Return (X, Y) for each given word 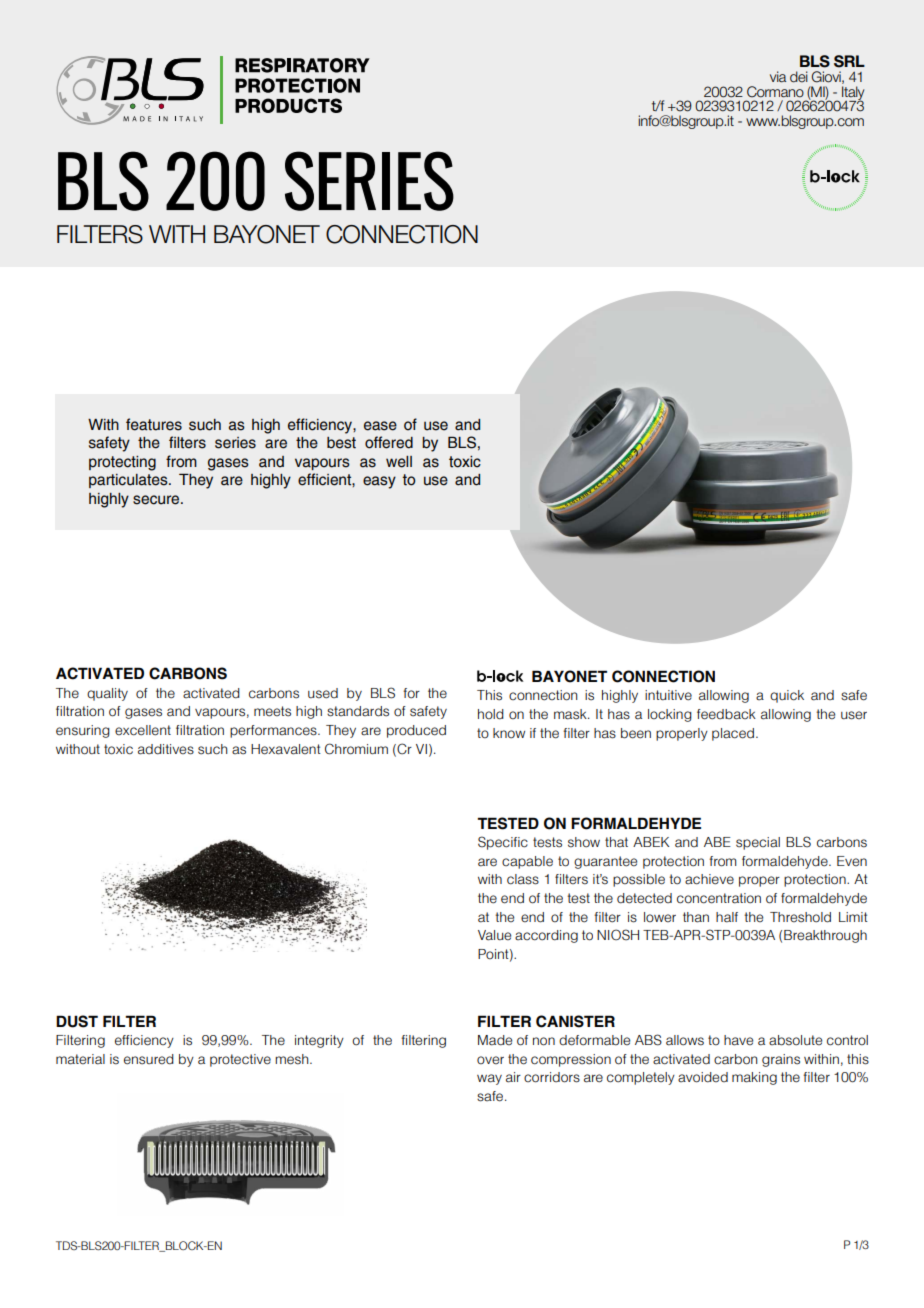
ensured (149, 1059)
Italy (853, 94)
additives (166, 749)
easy (379, 482)
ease (380, 426)
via (778, 77)
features (154, 424)
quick (787, 696)
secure (157, 500)
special (758, 843)
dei (799, 77)
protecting (122, 463)
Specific (503, 843)
